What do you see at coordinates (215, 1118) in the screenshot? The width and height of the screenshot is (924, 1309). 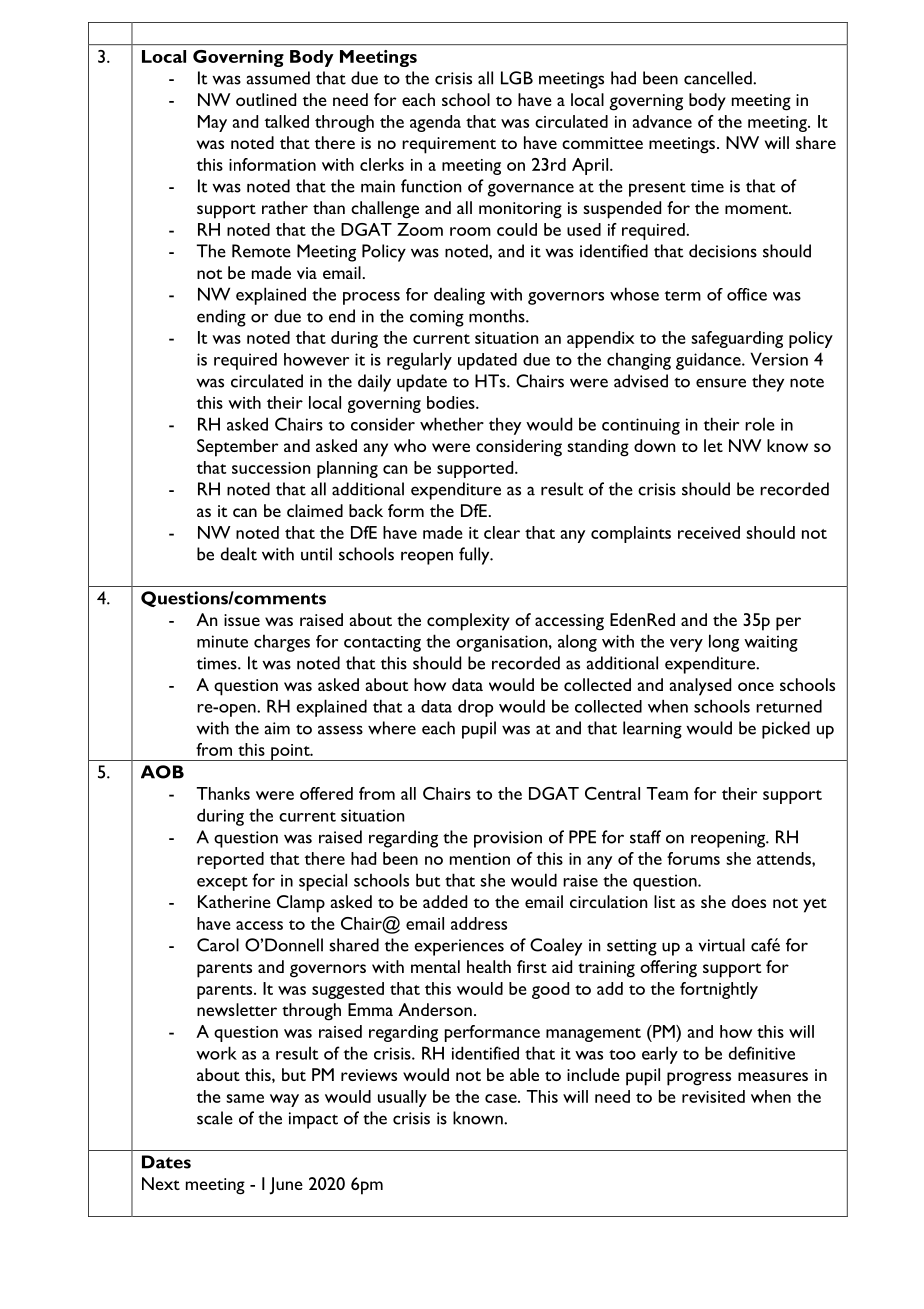 I see `scale` at bounding box center [215, 1118].
